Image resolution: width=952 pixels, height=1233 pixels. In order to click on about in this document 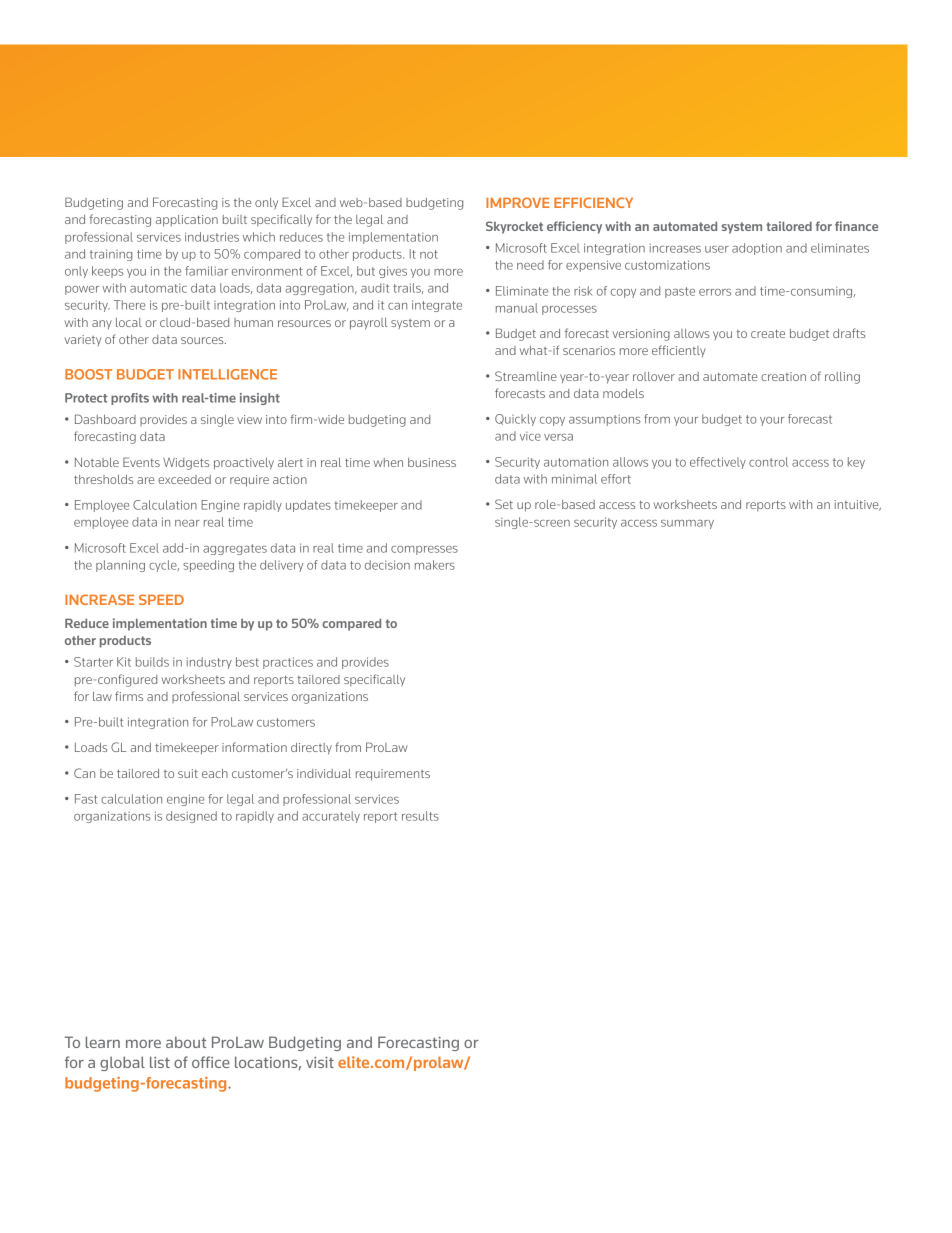, I will do `click(186, 1042)`.
